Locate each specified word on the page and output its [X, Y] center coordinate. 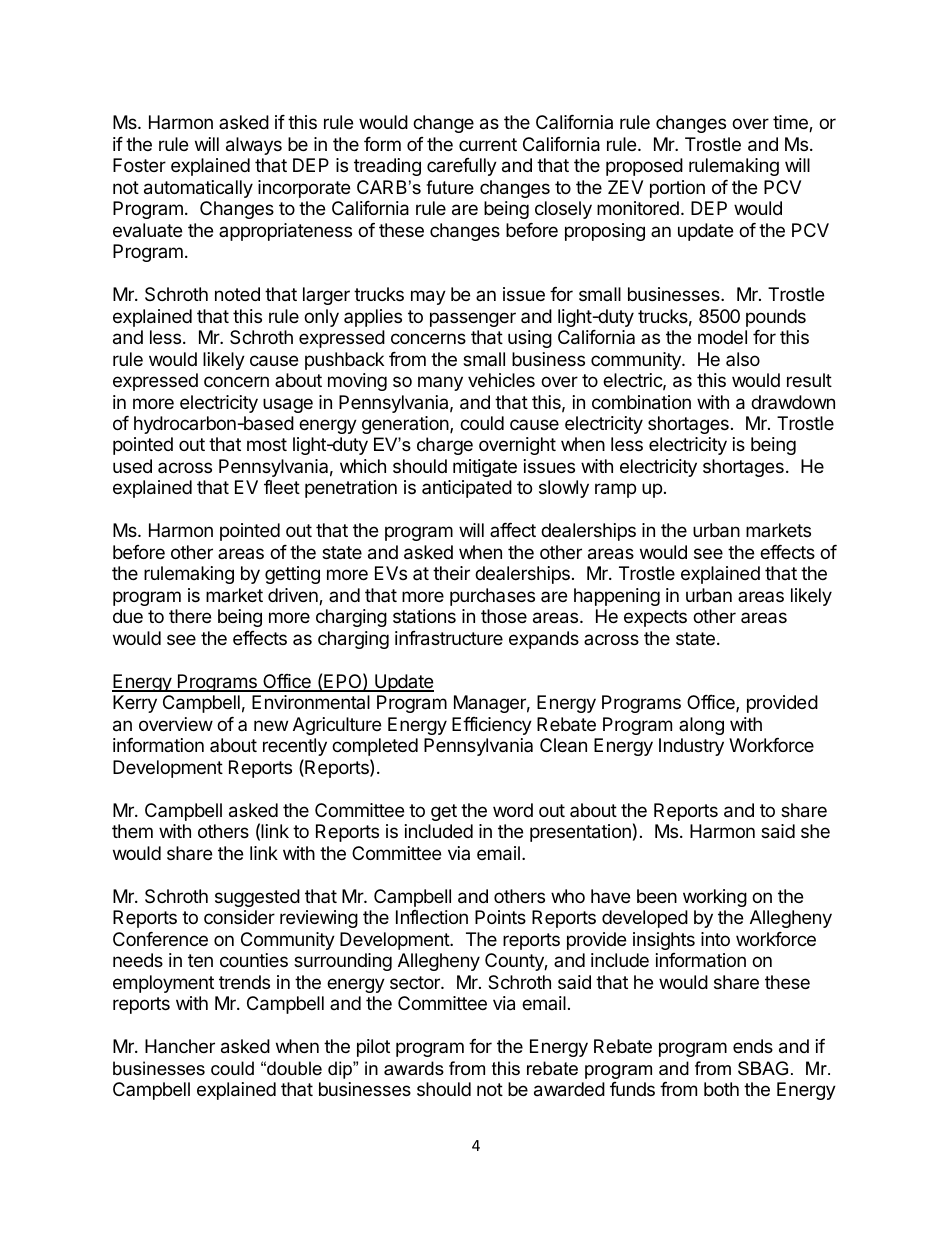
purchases [492, 597]
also [743, 359]
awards [414, 1068]
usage [288, 405]
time [791, 123]
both [721, 1089]
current [488, 144]
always [254, 146]
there [190, 616]
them [132, 831]
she [815, 831]
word [513, 810]
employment [163, 984]
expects [655, 618]
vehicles [501, 380]
